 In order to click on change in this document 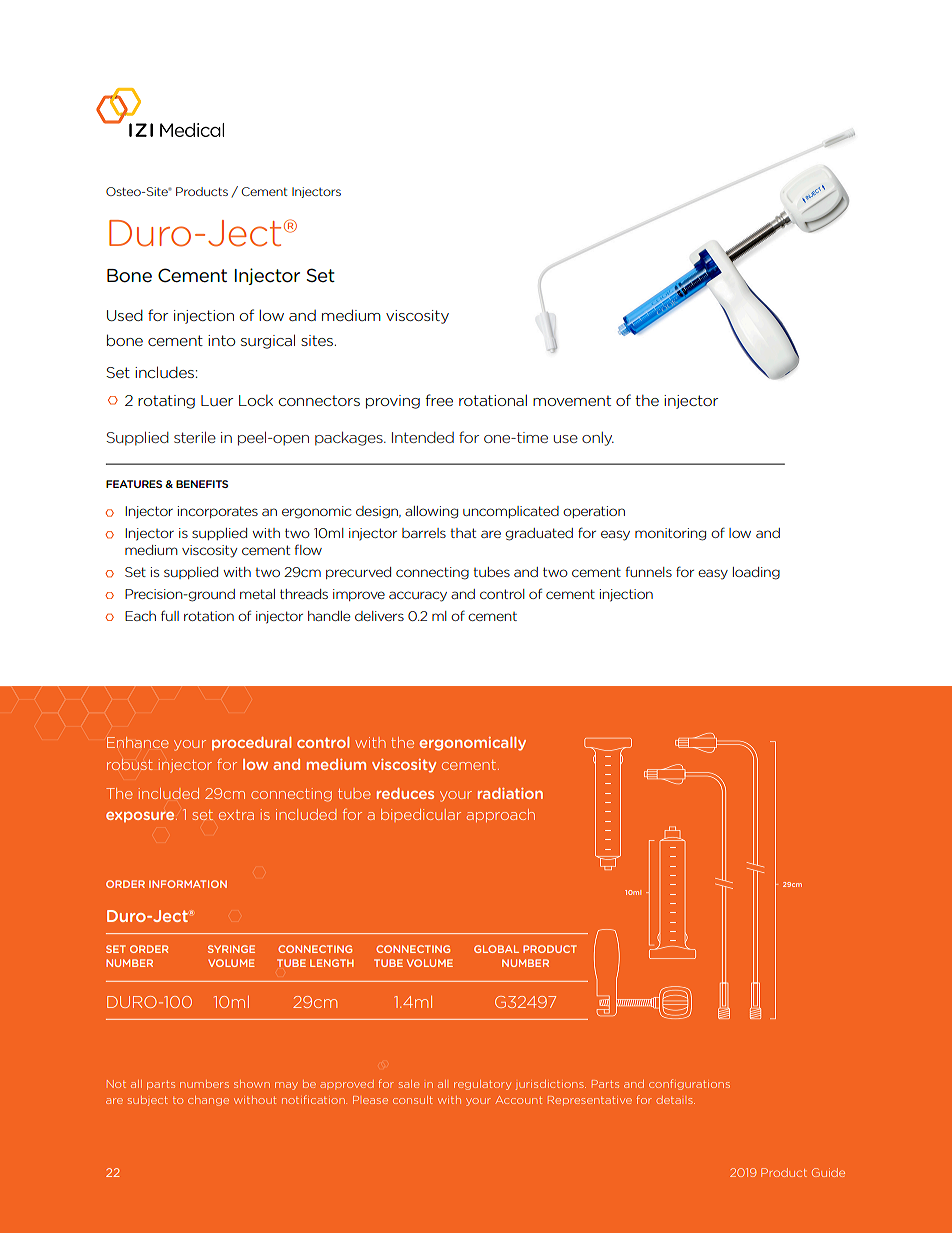, I will do `click(208, 1101)`.
